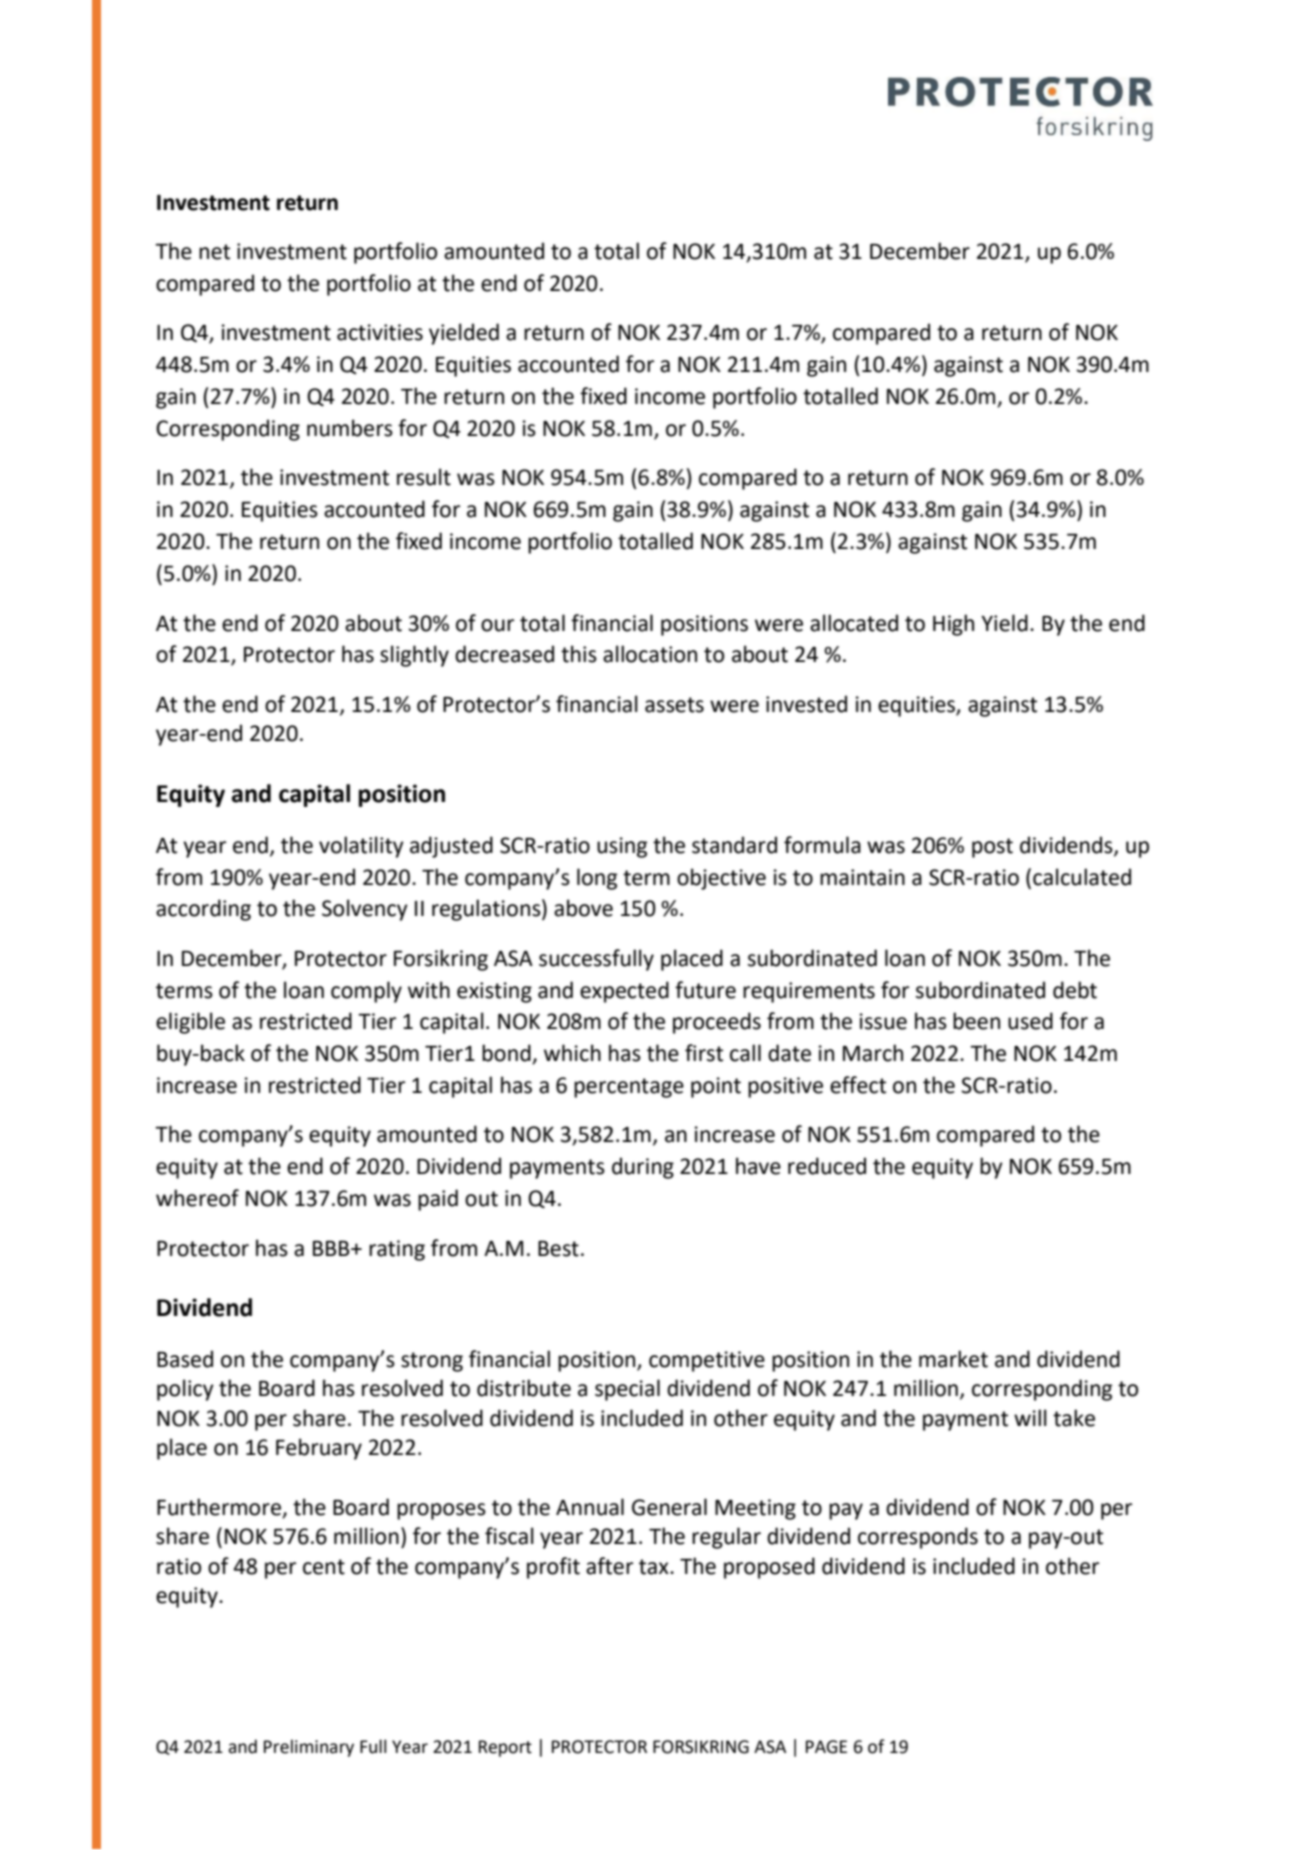 The height and width of the screenshot is (1850, 1308). What do you see at coordinates (380, 332) in the screenshot?
I see `activities` at bounding box center [380, 332].
